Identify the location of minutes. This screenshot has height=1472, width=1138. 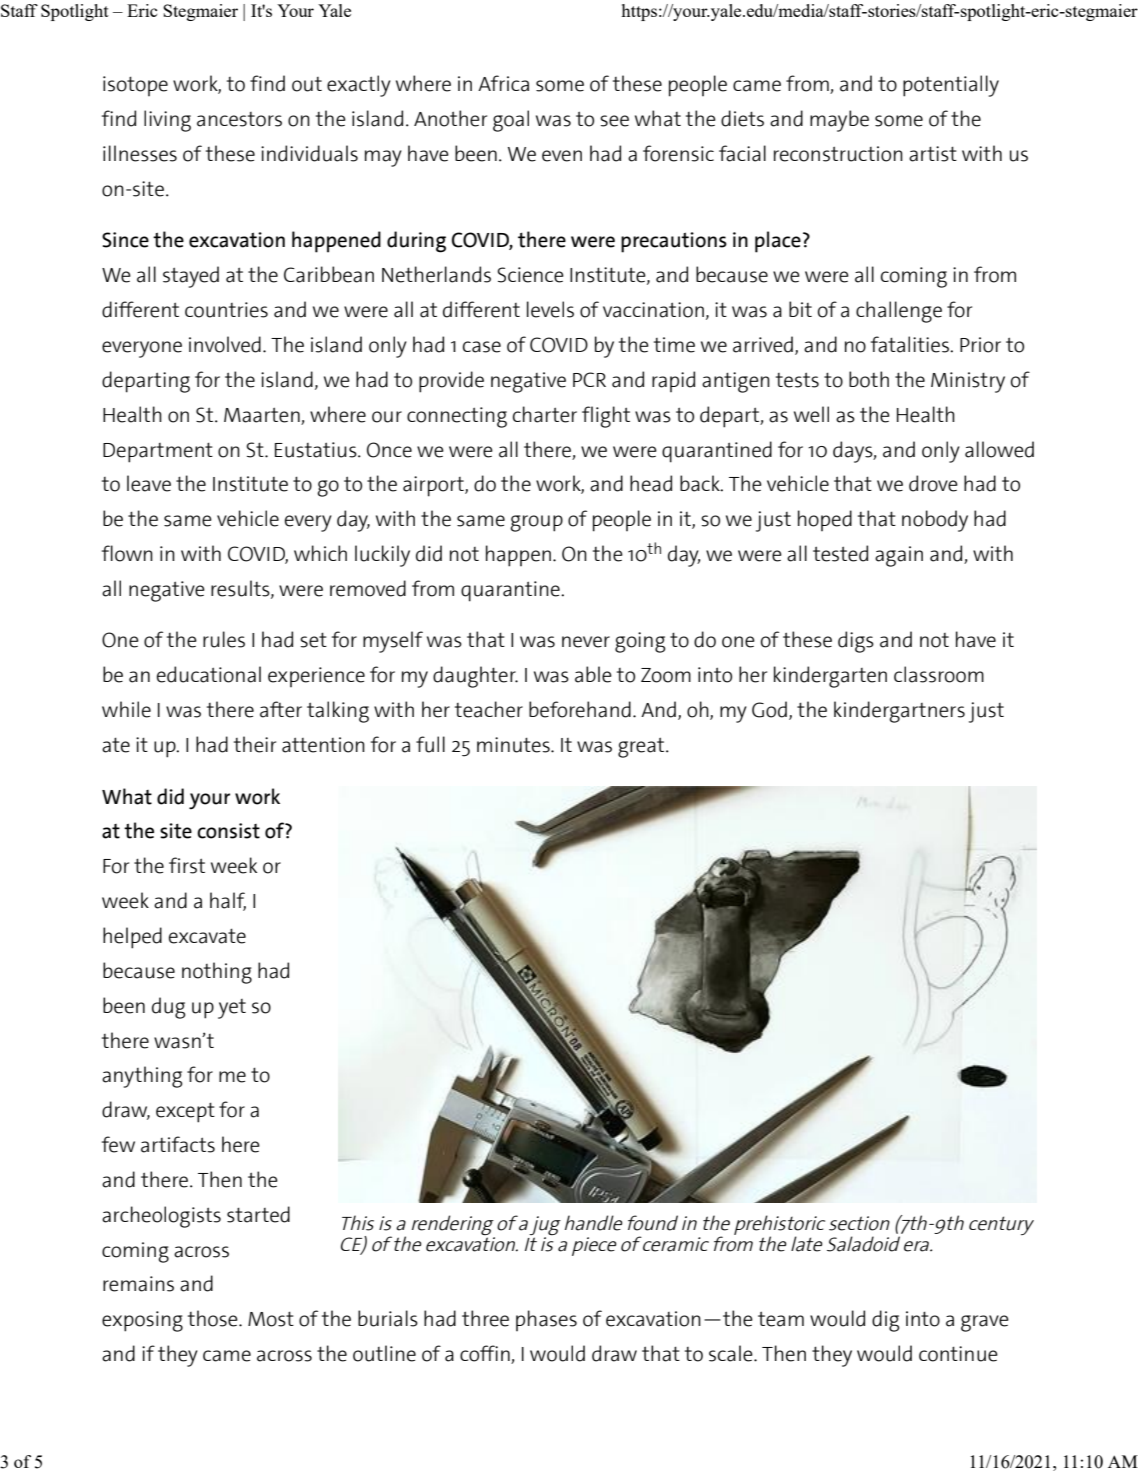
(514, 745).
